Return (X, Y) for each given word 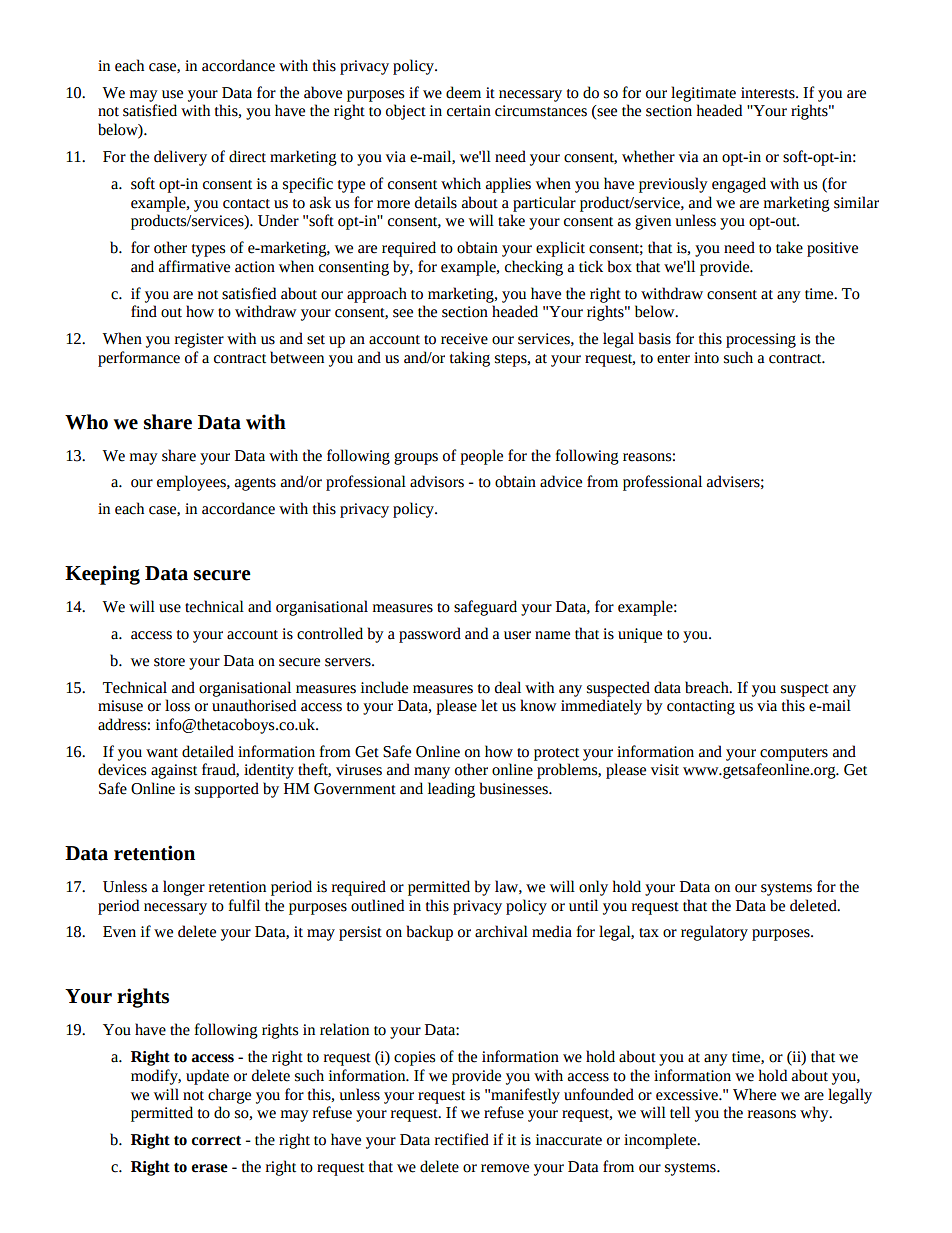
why (815, 1114)
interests (769, 93)
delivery (180, 158)
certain (469, 111)
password (430, 635)
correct (216, 1141)
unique (640, 635)
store (169, 662)
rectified (462, 1139)
